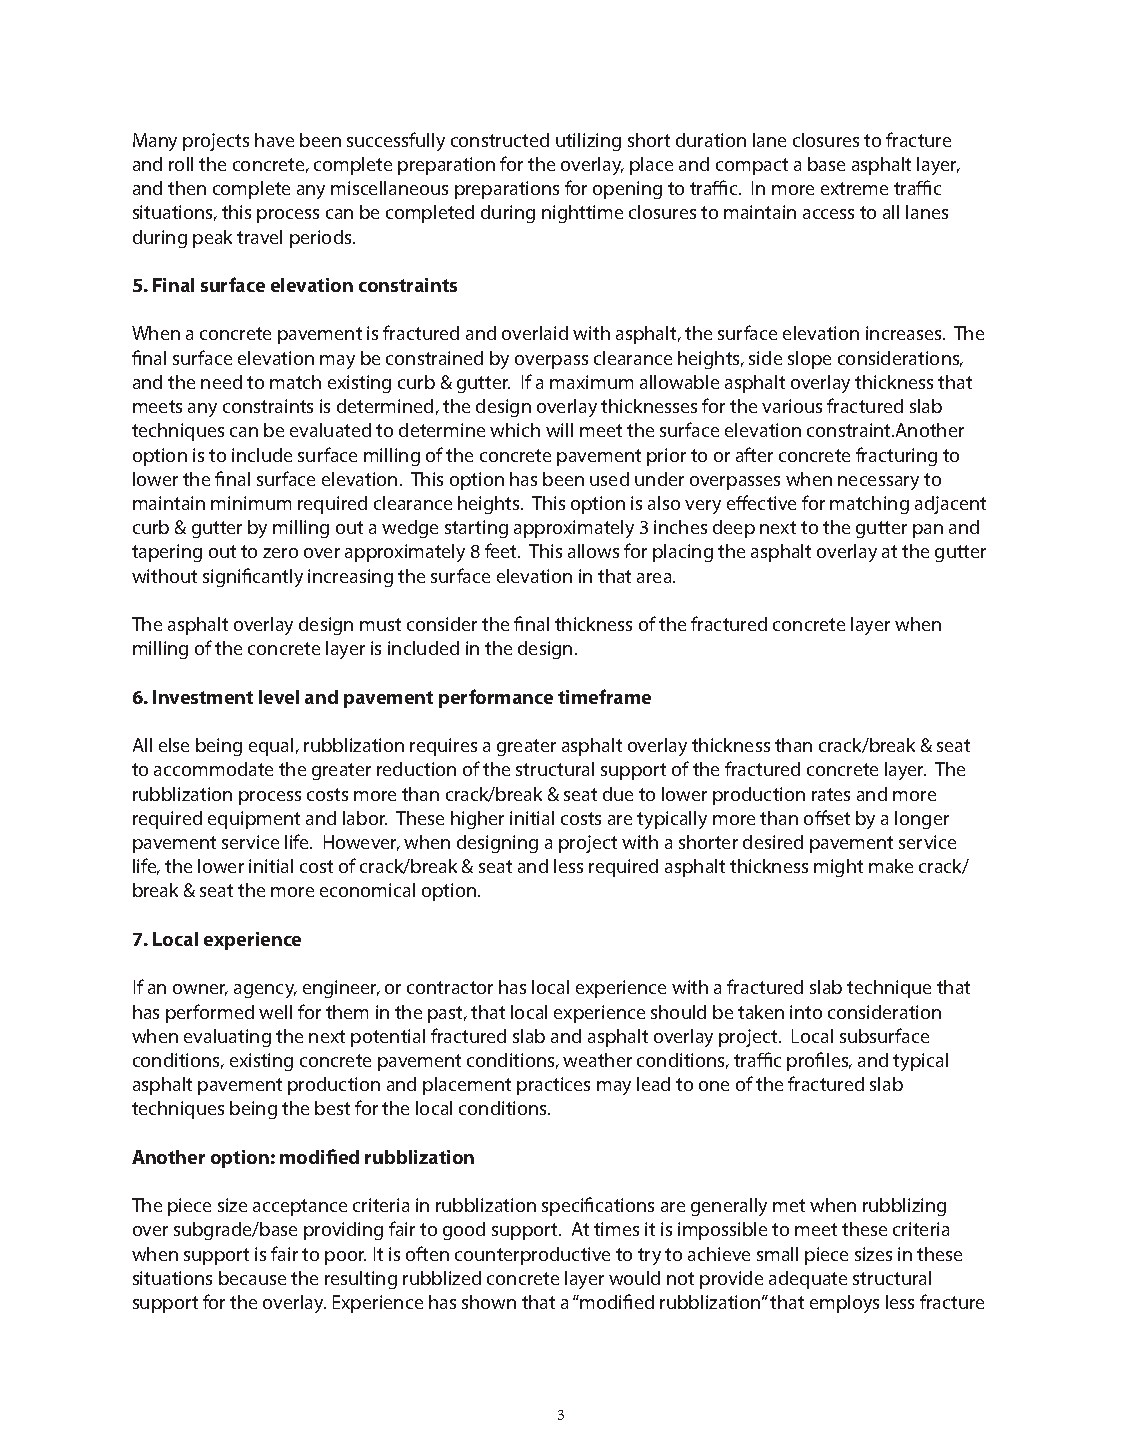  I want to click on equipment, so click(254, 820).
